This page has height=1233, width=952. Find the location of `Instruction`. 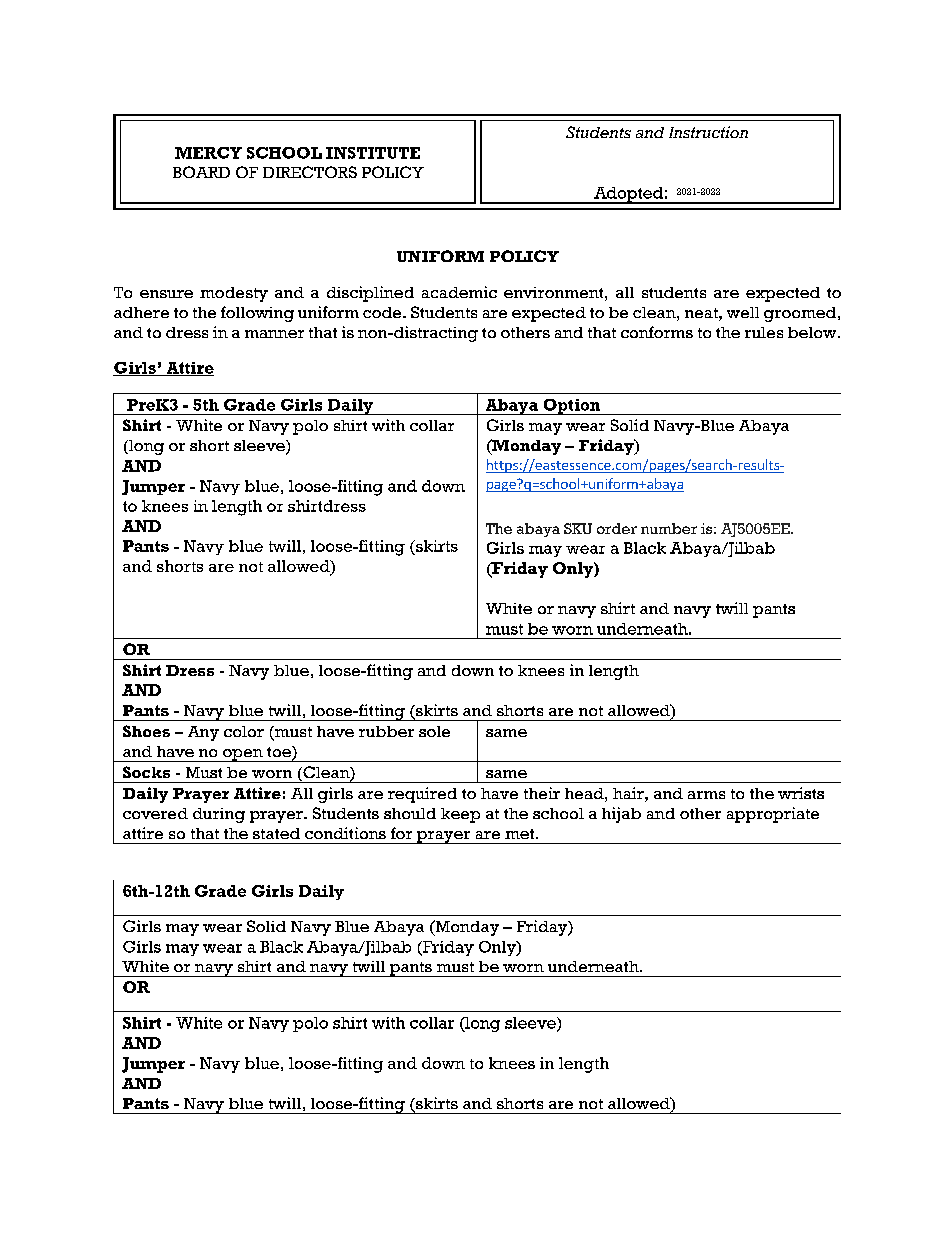

Instruction is located at coordinates (708, 132).
